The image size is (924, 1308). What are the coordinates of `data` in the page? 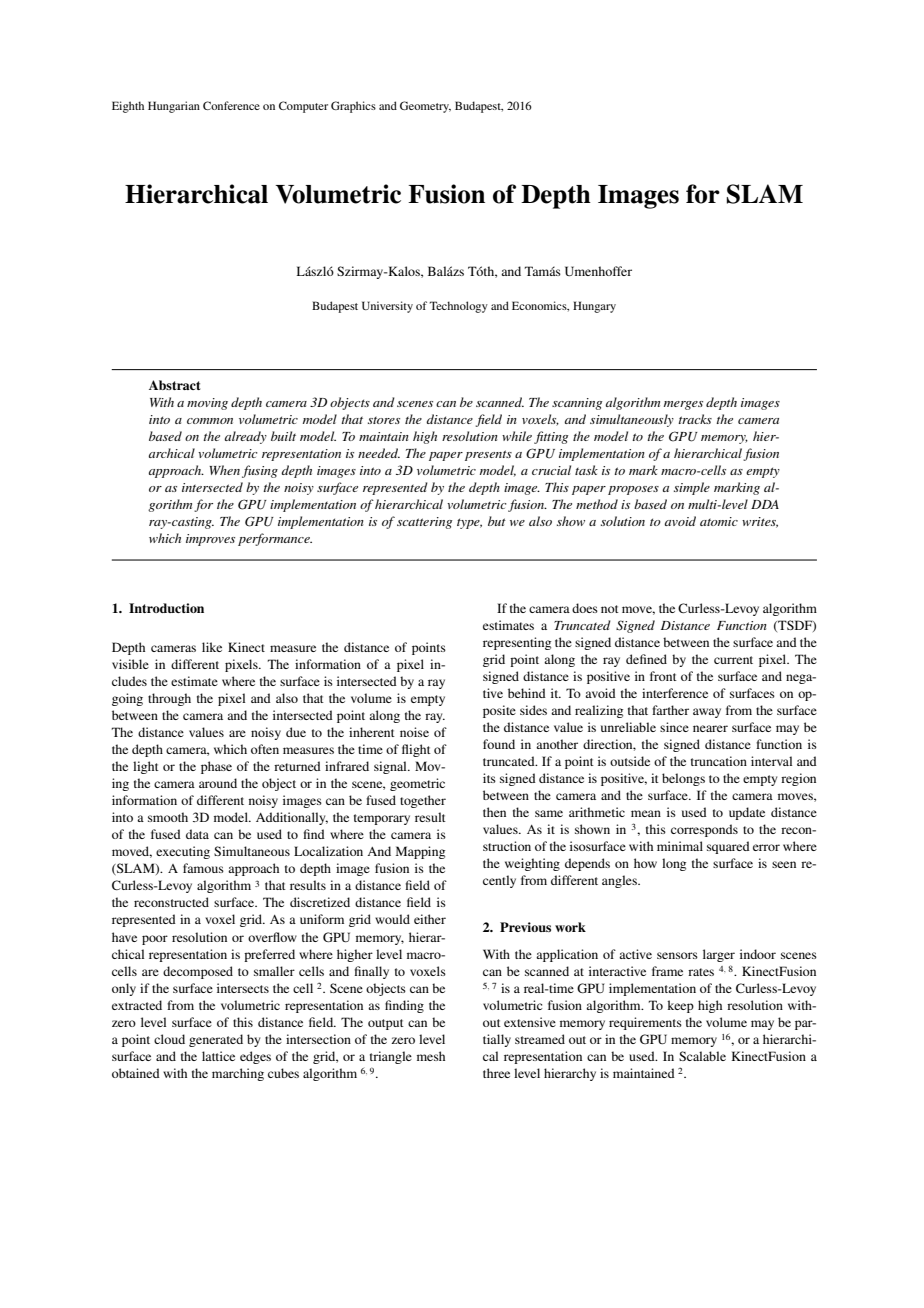 It's located at (197, 834).
